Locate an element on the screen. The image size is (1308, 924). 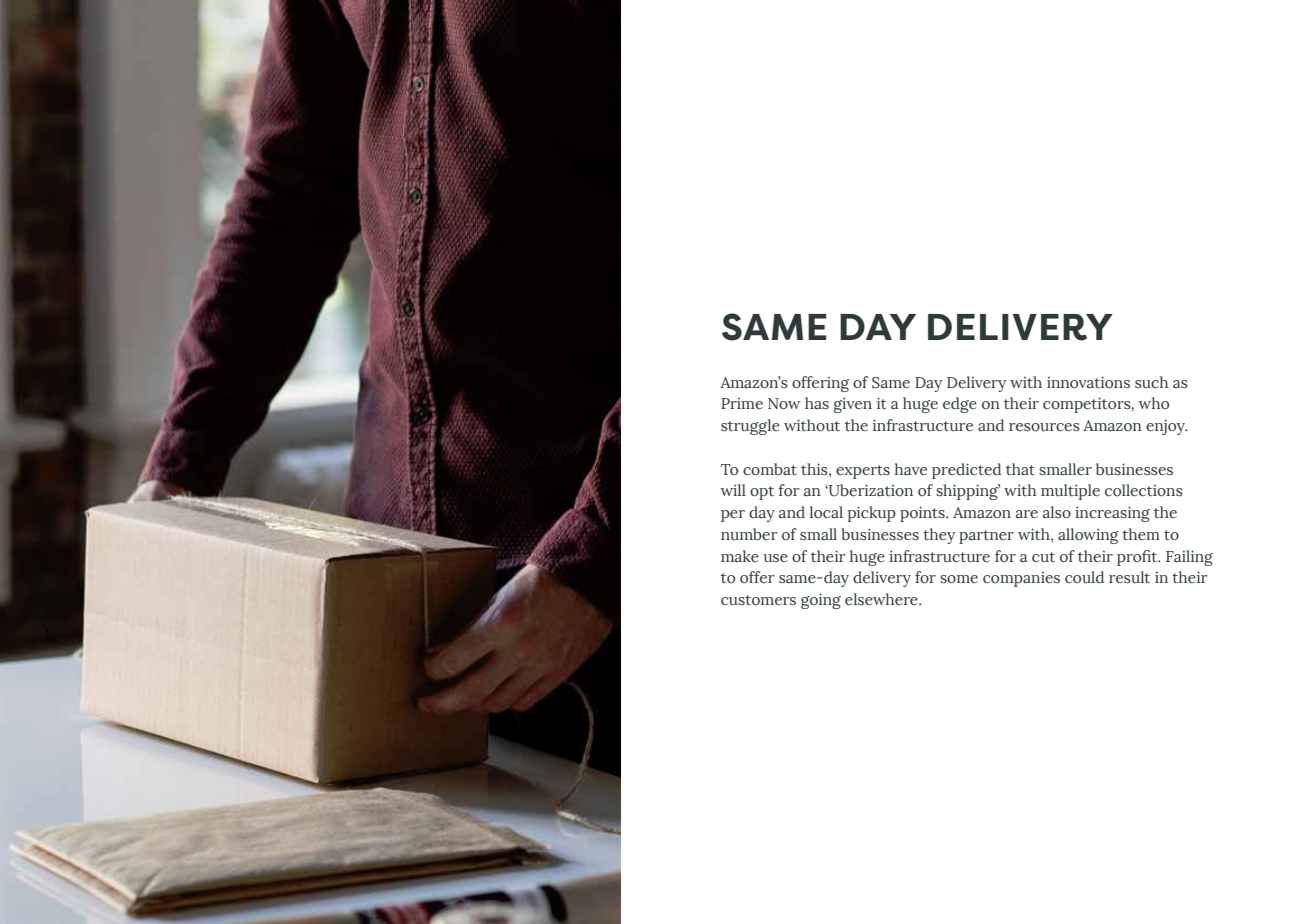
enjoy is located at coordinates (1166, 427).
